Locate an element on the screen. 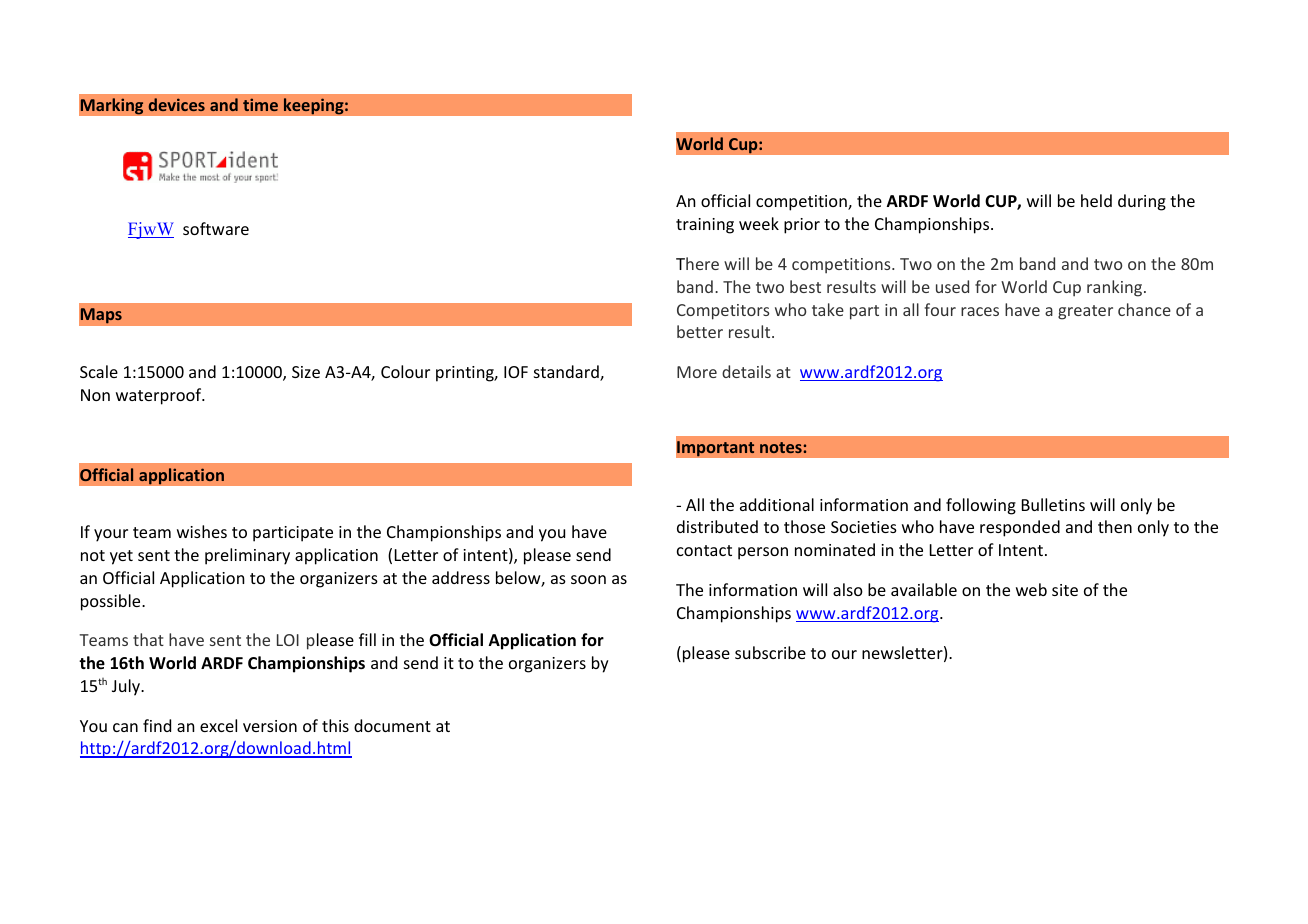 The image size is (1308, 924). Size is located at coordinates (306, 372).
